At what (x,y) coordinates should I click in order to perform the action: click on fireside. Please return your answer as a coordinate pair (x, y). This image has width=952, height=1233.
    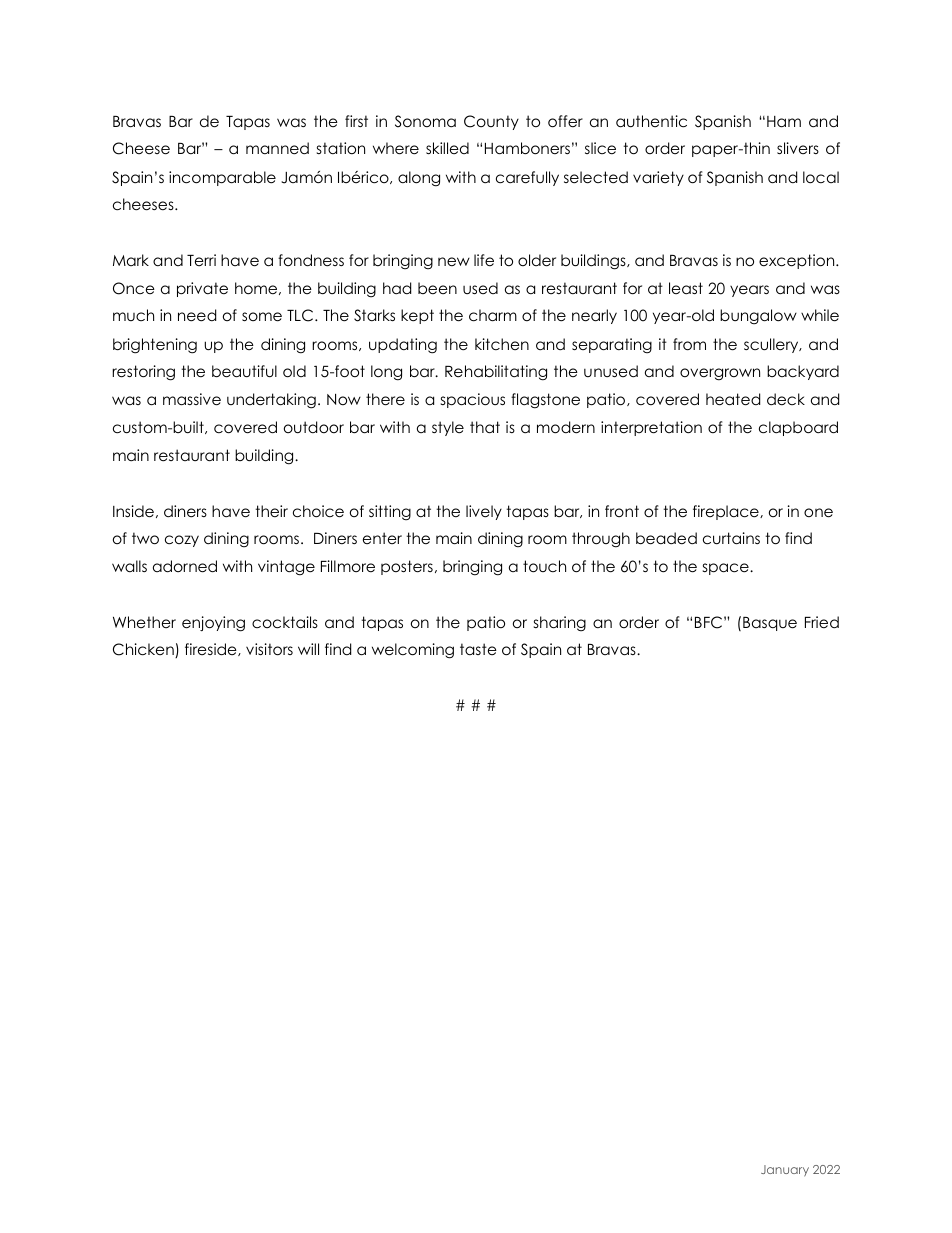
    Looking at the image, I should click on (212, 649).
